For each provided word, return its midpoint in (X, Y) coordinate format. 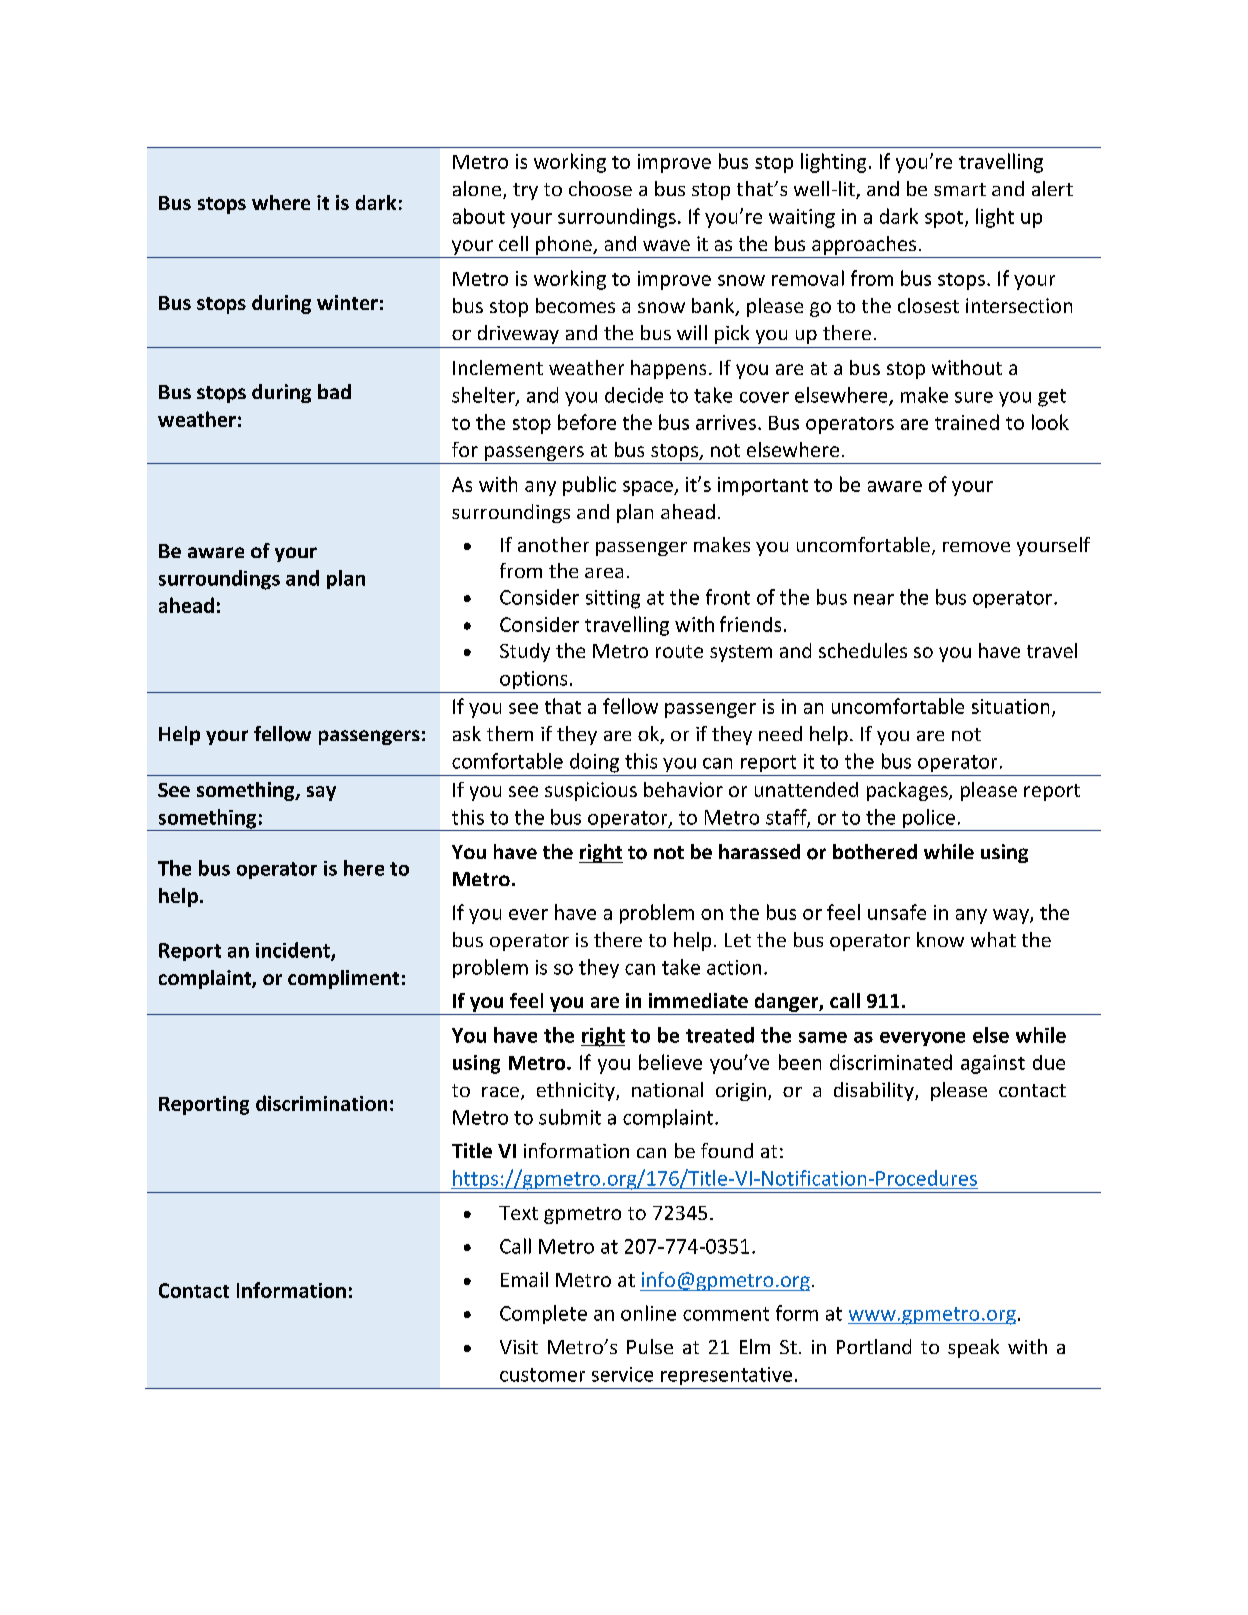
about (479, 216)
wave (666, 245)
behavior (683, 789)
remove (976, 547)
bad (334, 391)
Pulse (650, 1346)
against (993, 1064)
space (649, 488)
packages (908, 791)
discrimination (321, 1103)
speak (973, 1348)
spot (945, 219)
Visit (519, 1347)
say (321, 793)
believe (670, 1062)
